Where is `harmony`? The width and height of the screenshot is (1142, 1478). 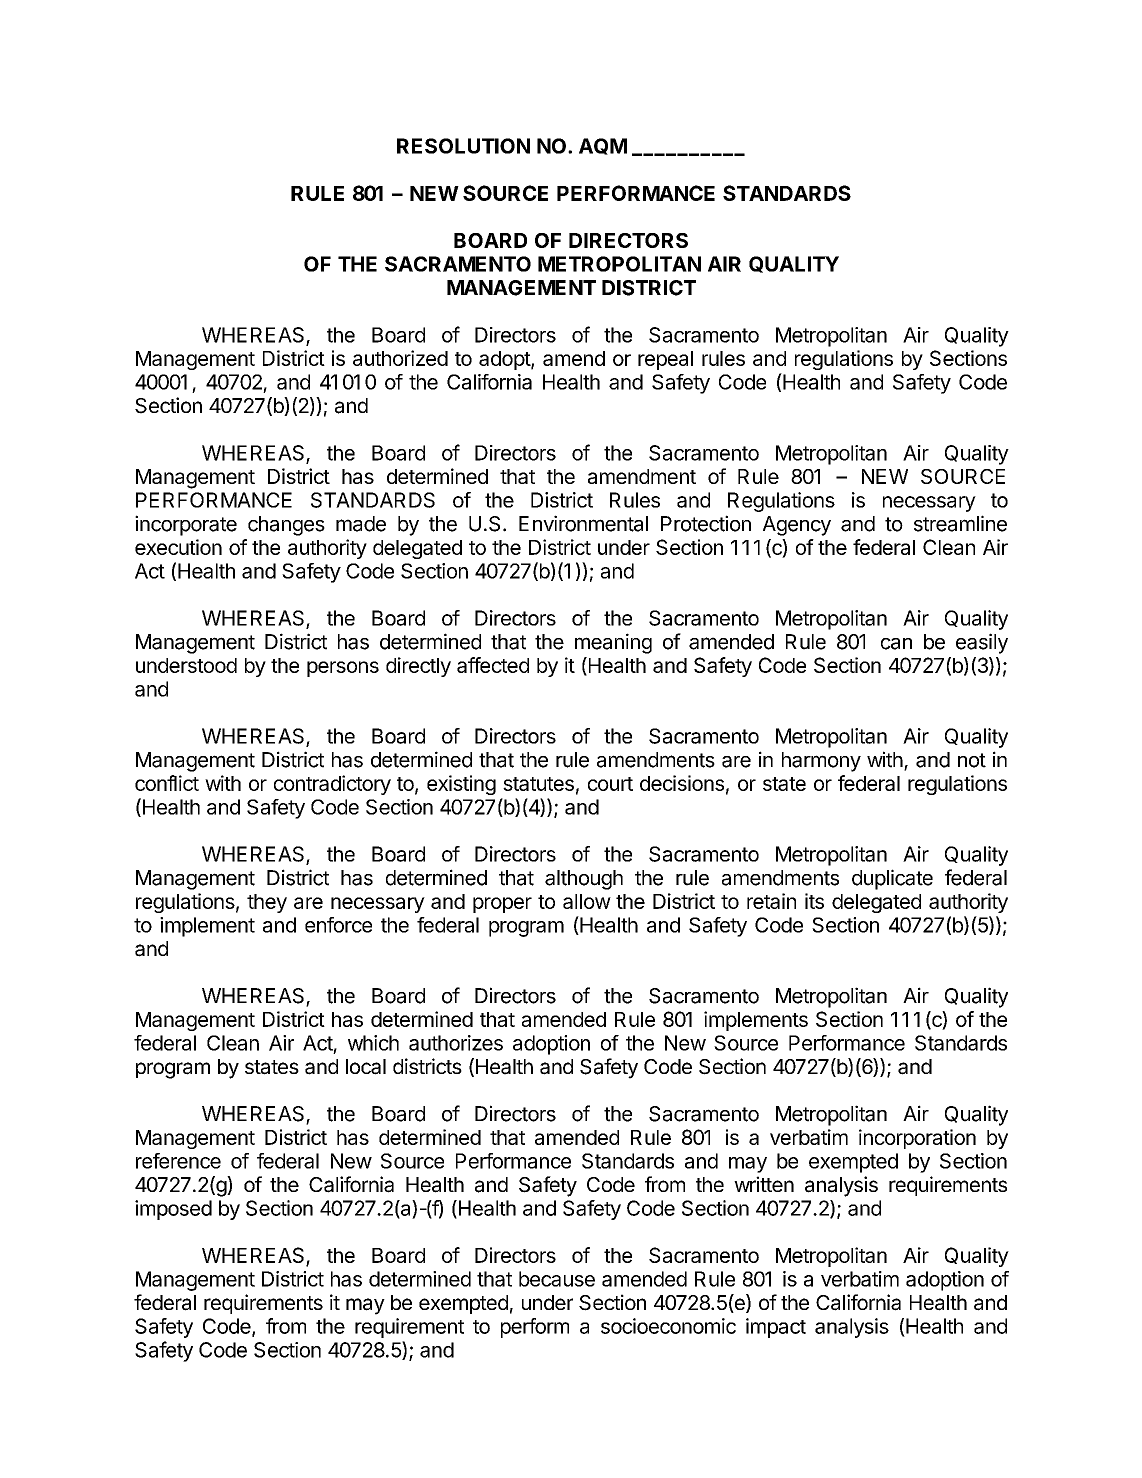 harmony is located at coordinates (821, 762).
